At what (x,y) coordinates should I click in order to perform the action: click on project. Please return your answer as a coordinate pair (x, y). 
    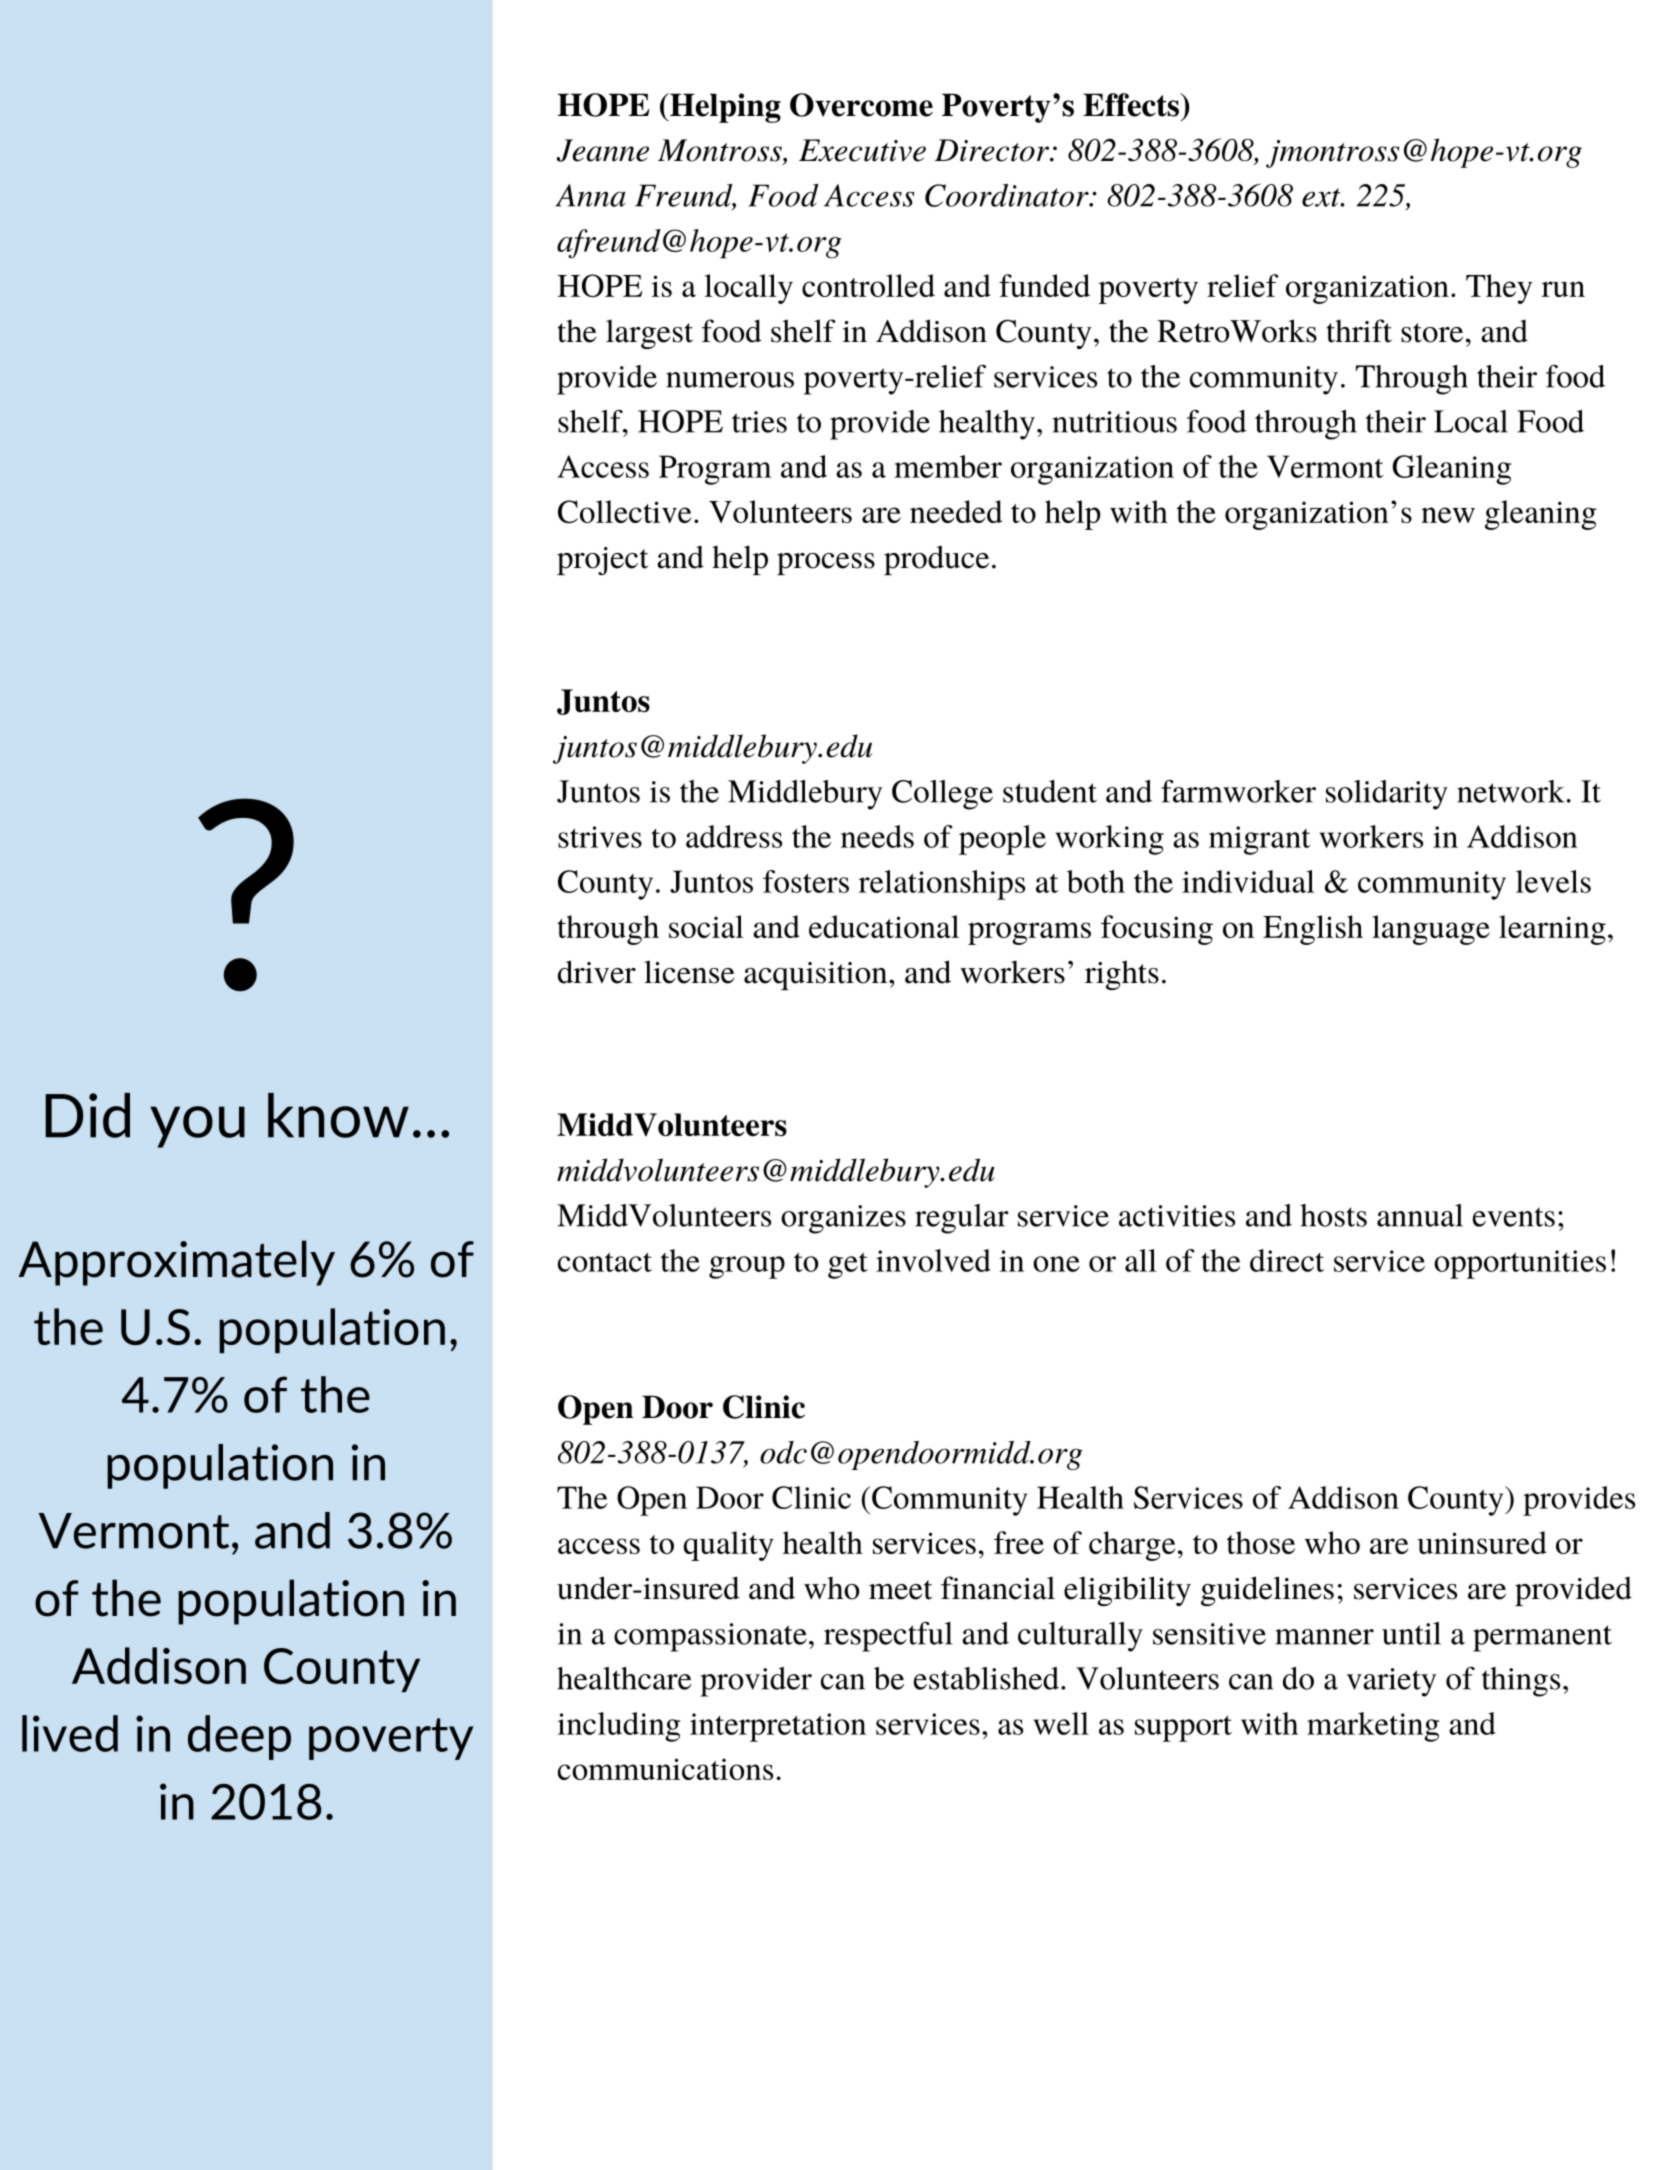
    Looking at the image, I should click on (602, 561).
